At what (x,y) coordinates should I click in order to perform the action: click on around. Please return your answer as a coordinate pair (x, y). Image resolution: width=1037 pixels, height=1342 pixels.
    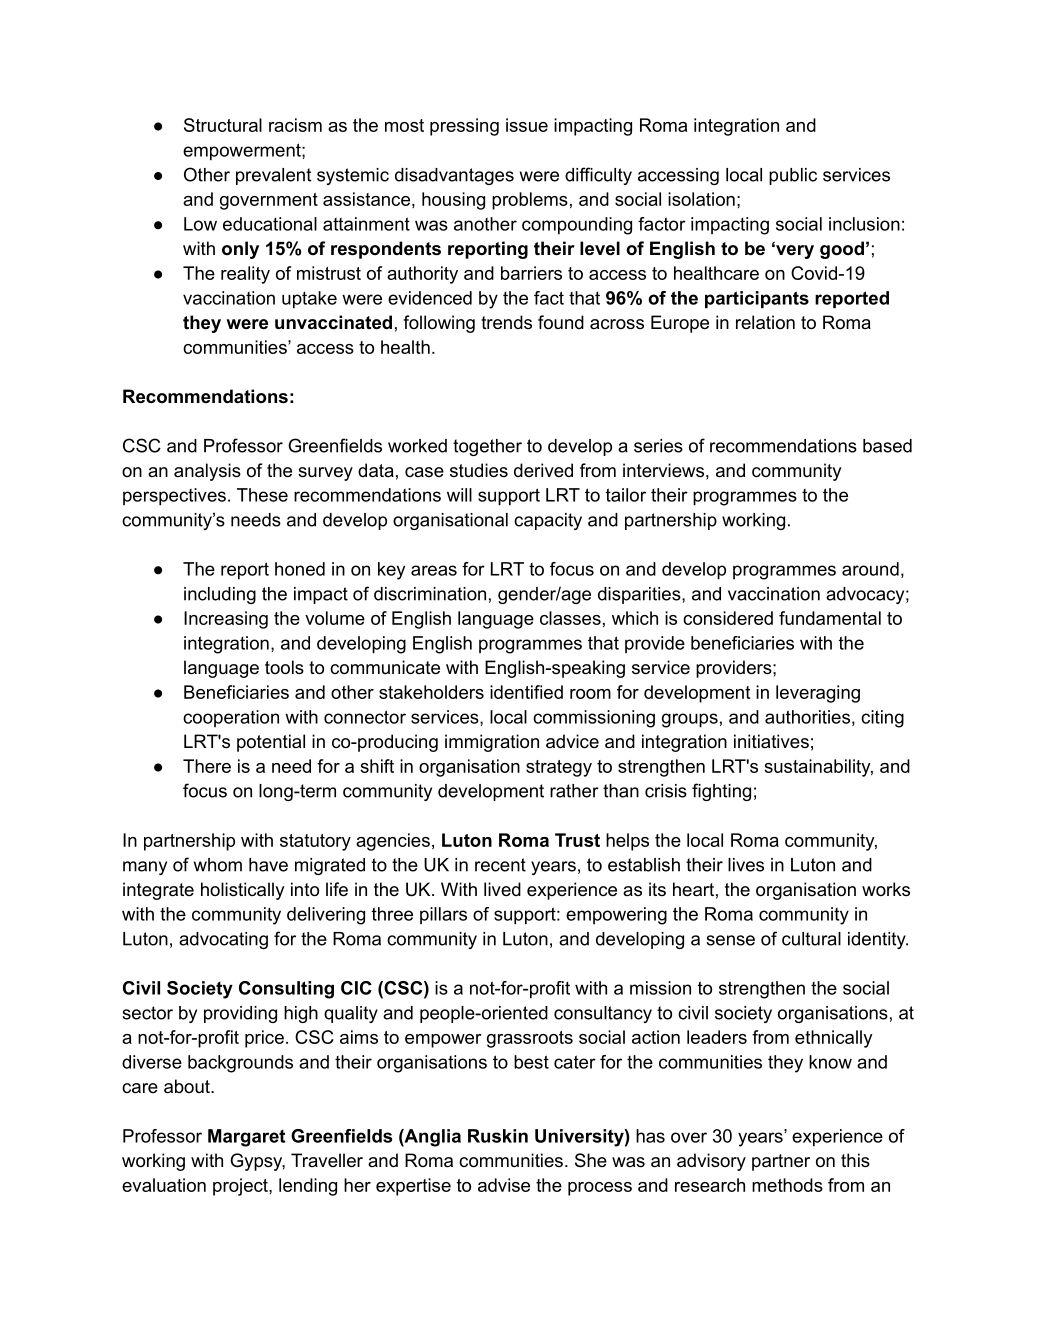
    Looking at the image, I should click on (870, 569).
